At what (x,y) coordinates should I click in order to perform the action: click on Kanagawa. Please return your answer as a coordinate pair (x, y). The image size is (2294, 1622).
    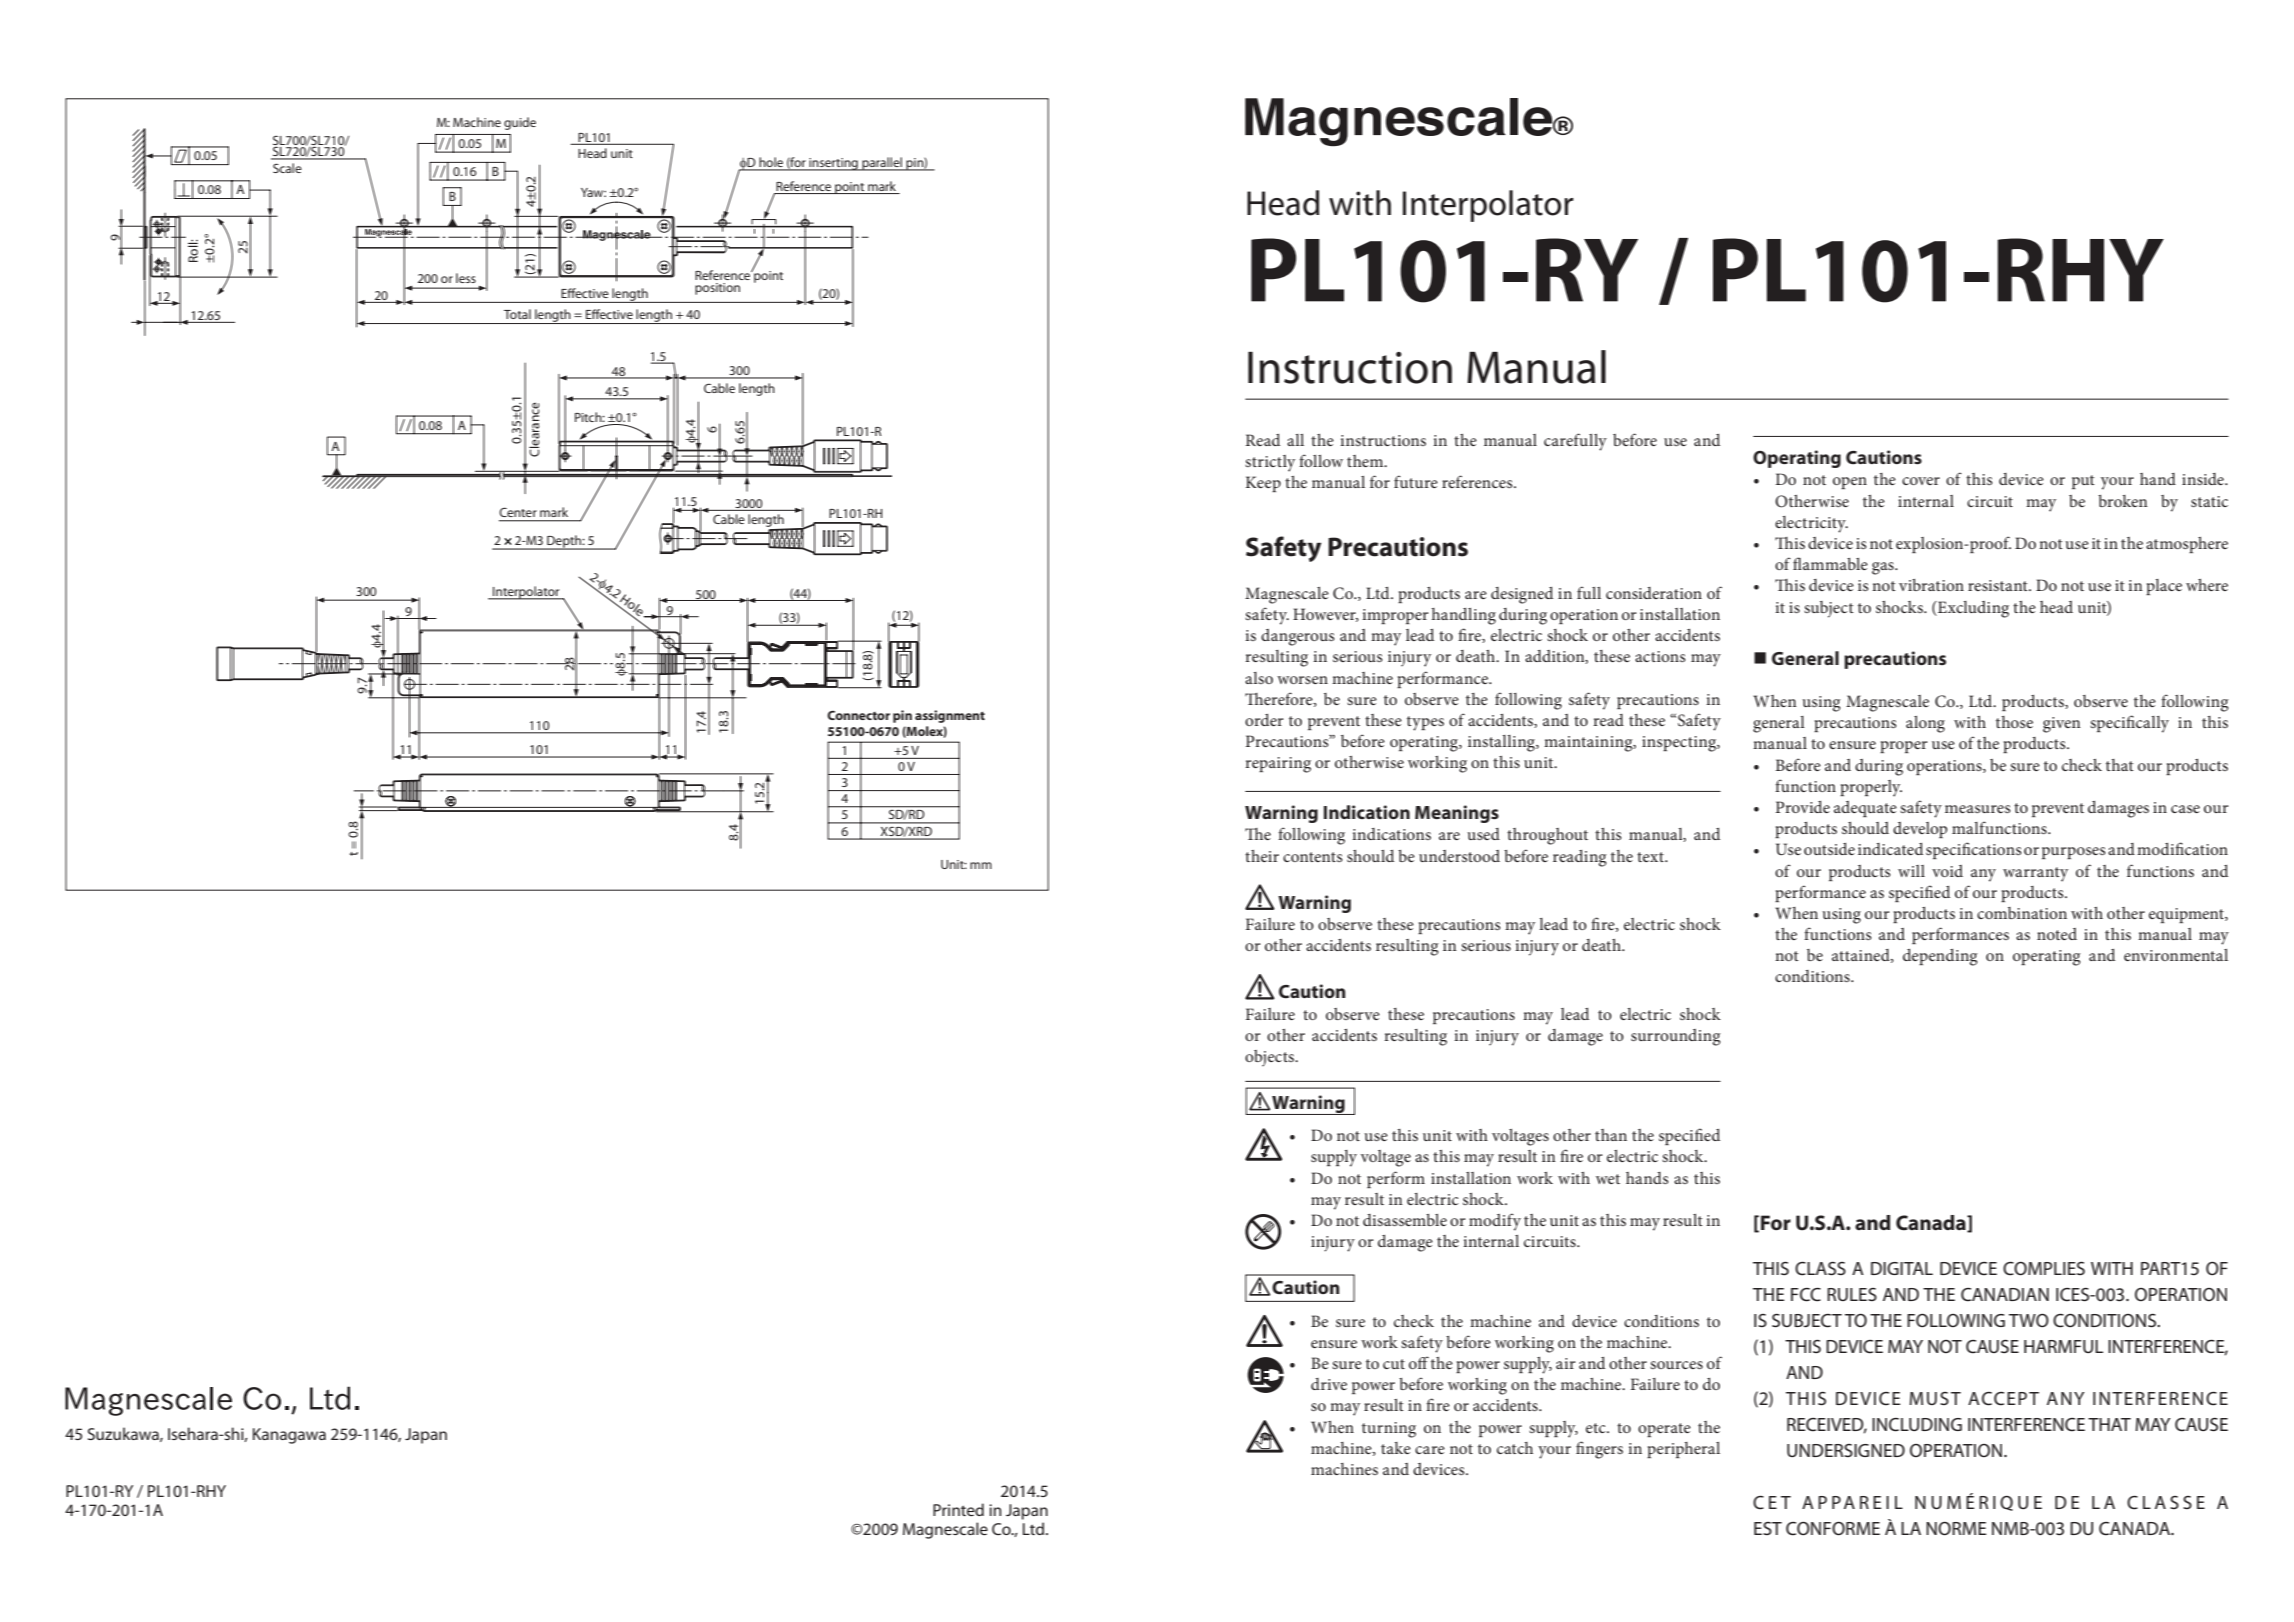
    Looking at the image, I should click on (289, 1436).
